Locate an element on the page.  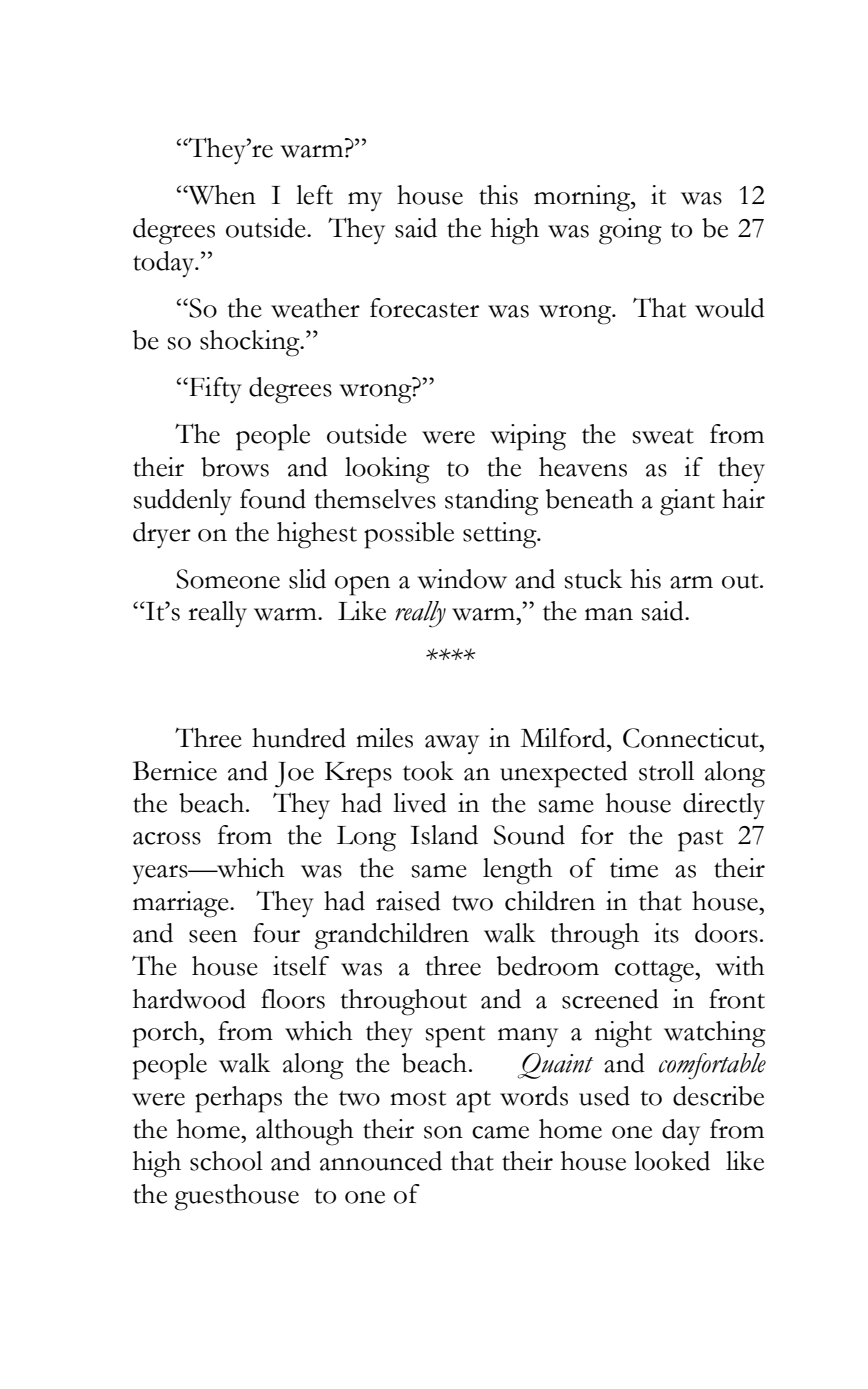
son is located at coordinates (443, 1132).
